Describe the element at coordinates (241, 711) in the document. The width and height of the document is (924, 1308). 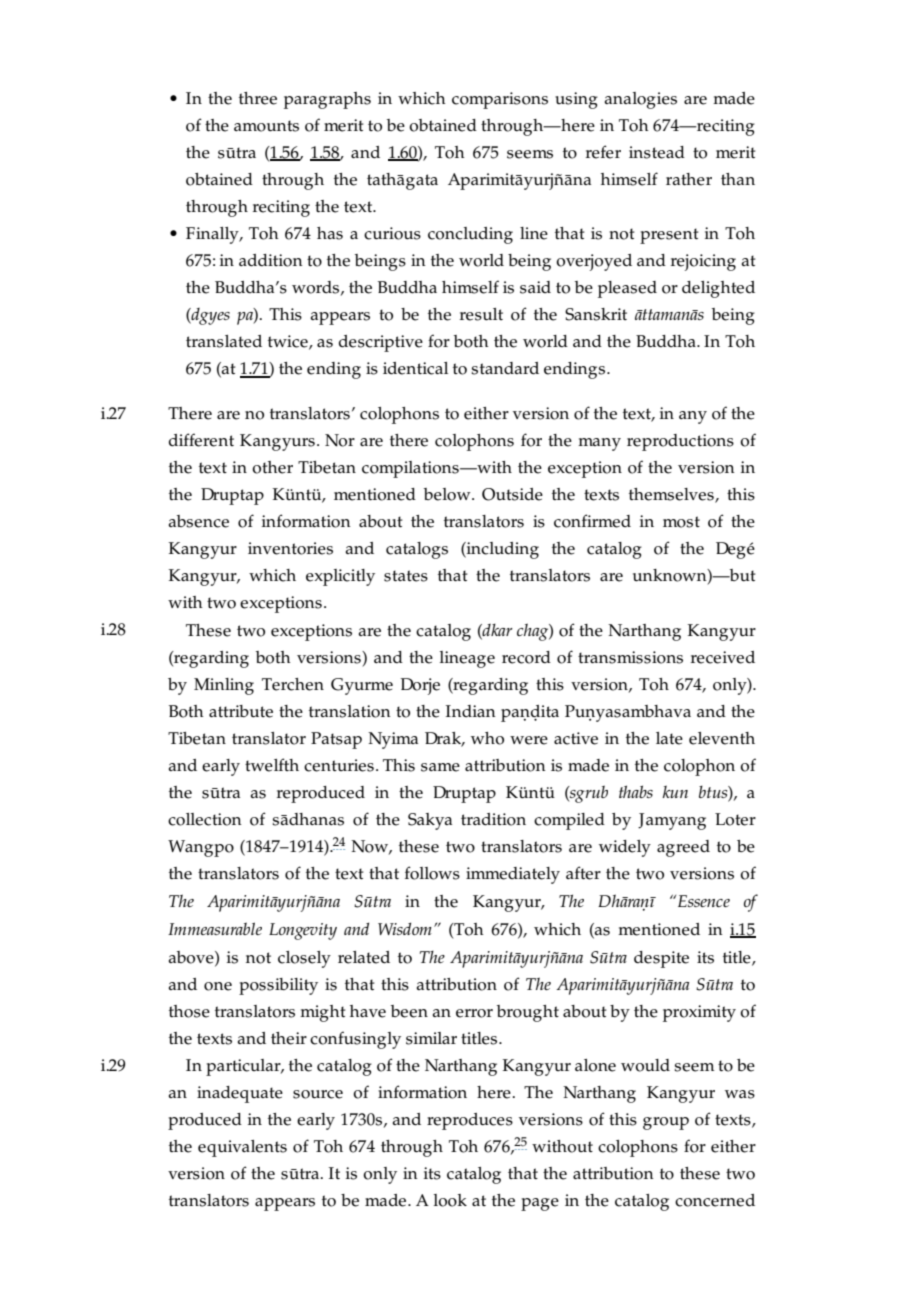
I see `attribute` at that location.
